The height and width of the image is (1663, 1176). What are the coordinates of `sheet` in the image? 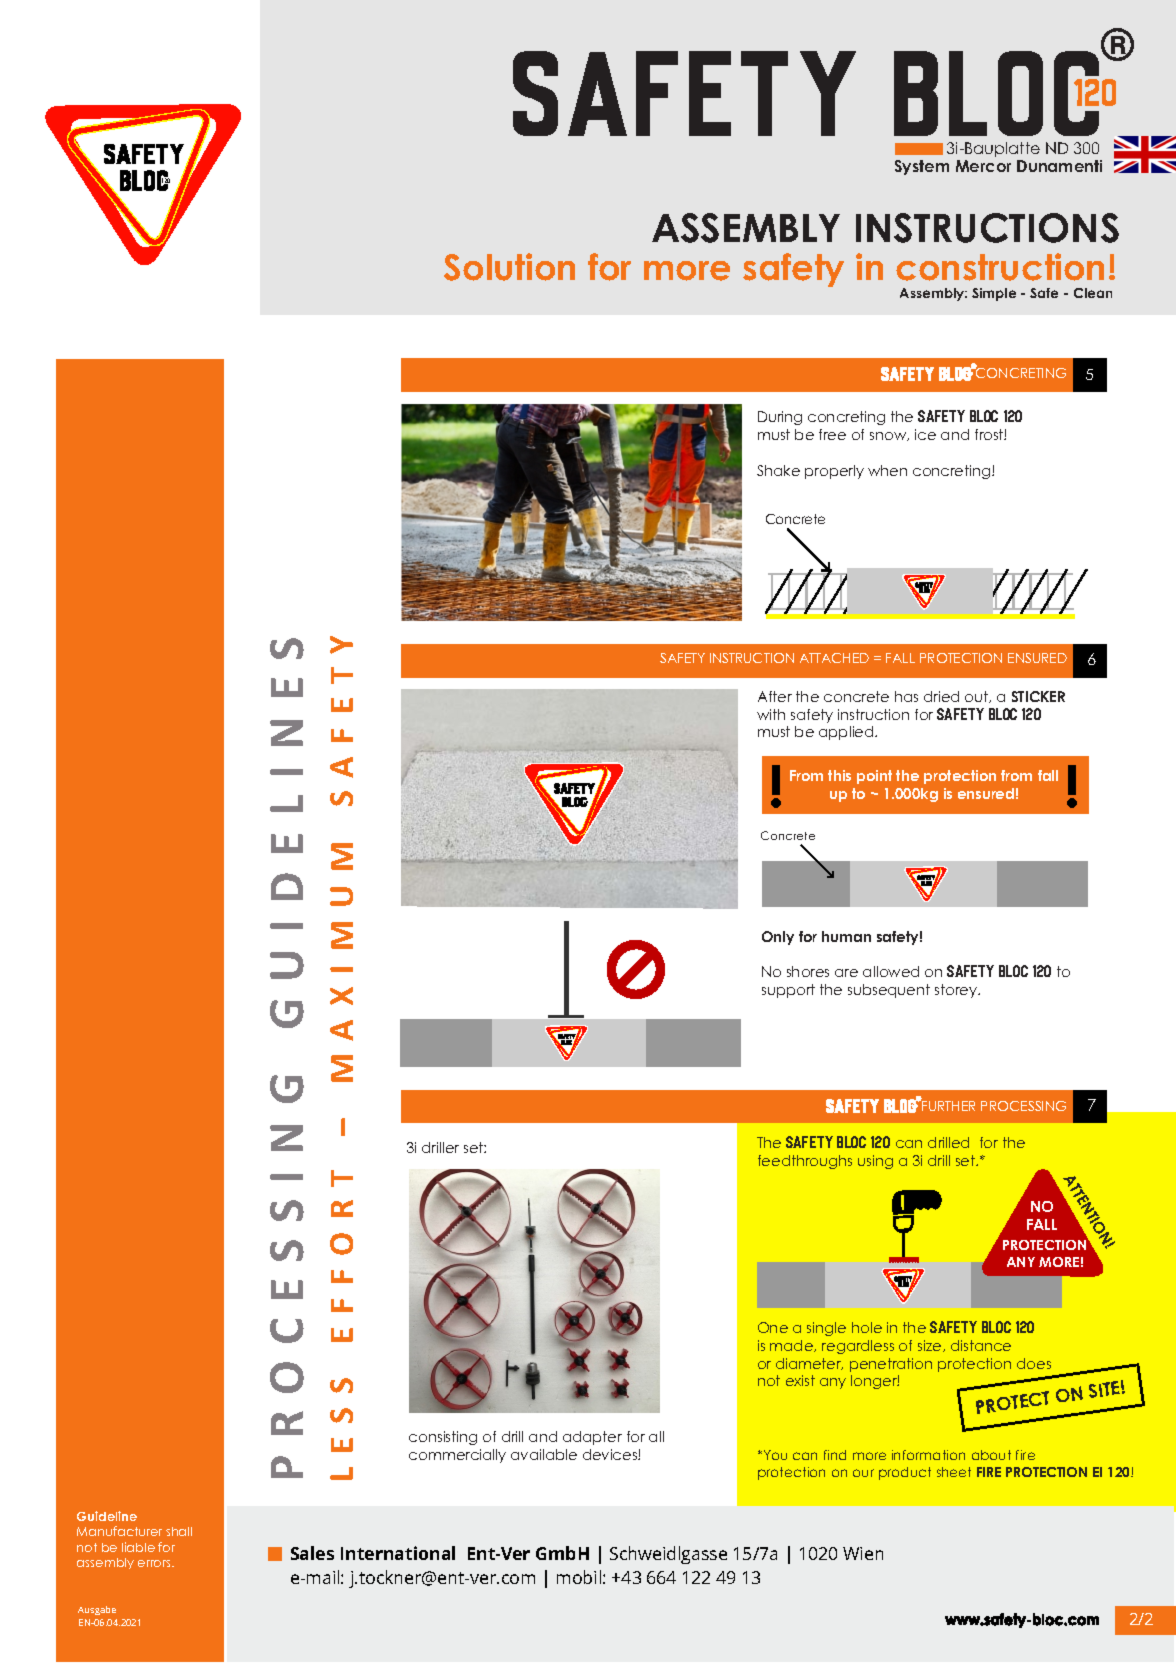 It's located at (954, 1472).
